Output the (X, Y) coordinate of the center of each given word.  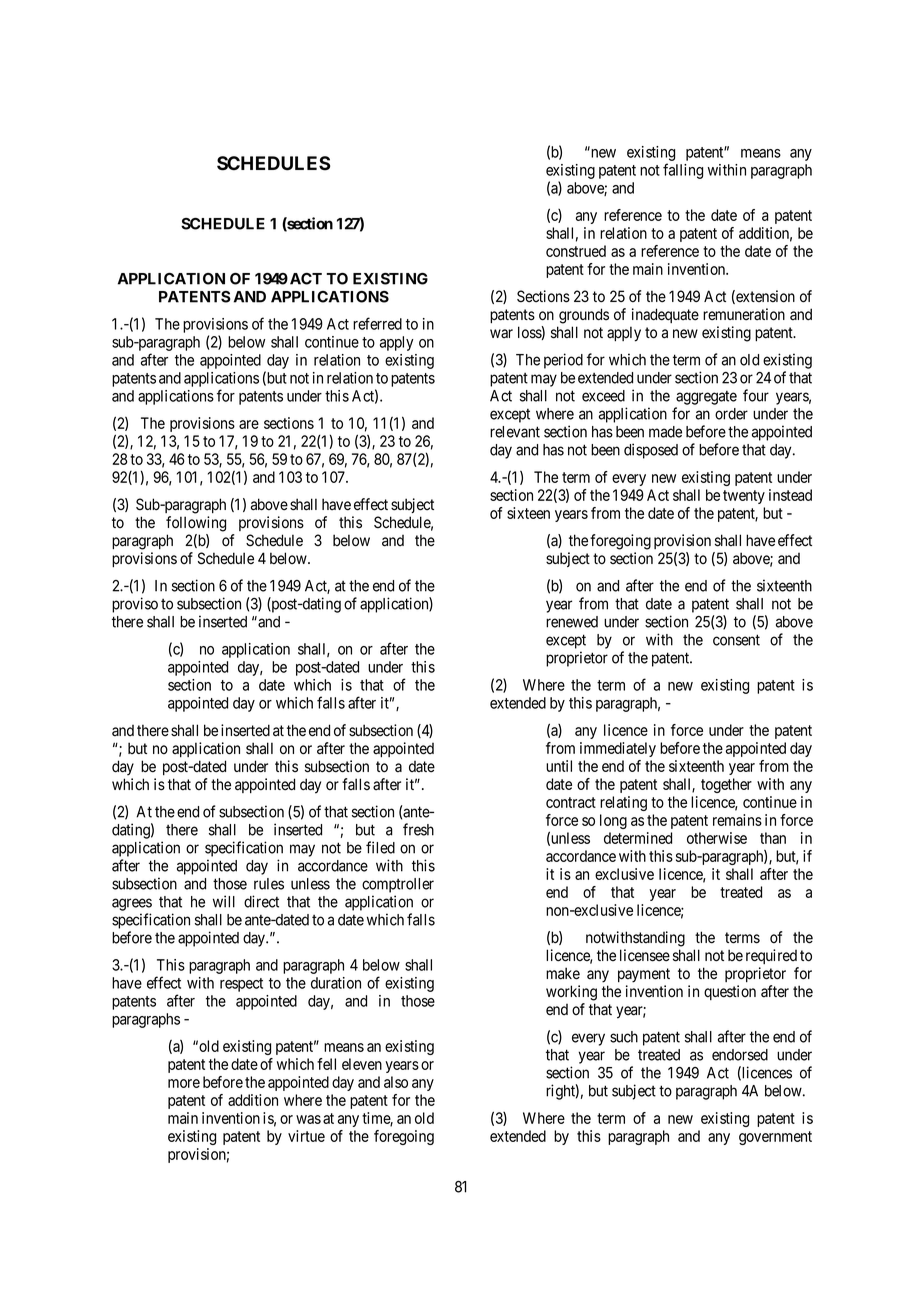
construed (576, 251)
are (249, 424)
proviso (135, 605)
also (396, 1082)
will (224, 901)
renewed (572, 622)
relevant (515, 432)
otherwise (717, 838)
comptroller (398, 885)
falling (683, 171)
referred (377, 323)
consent (736, 640)
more (184, 1083)
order (731, 414)
